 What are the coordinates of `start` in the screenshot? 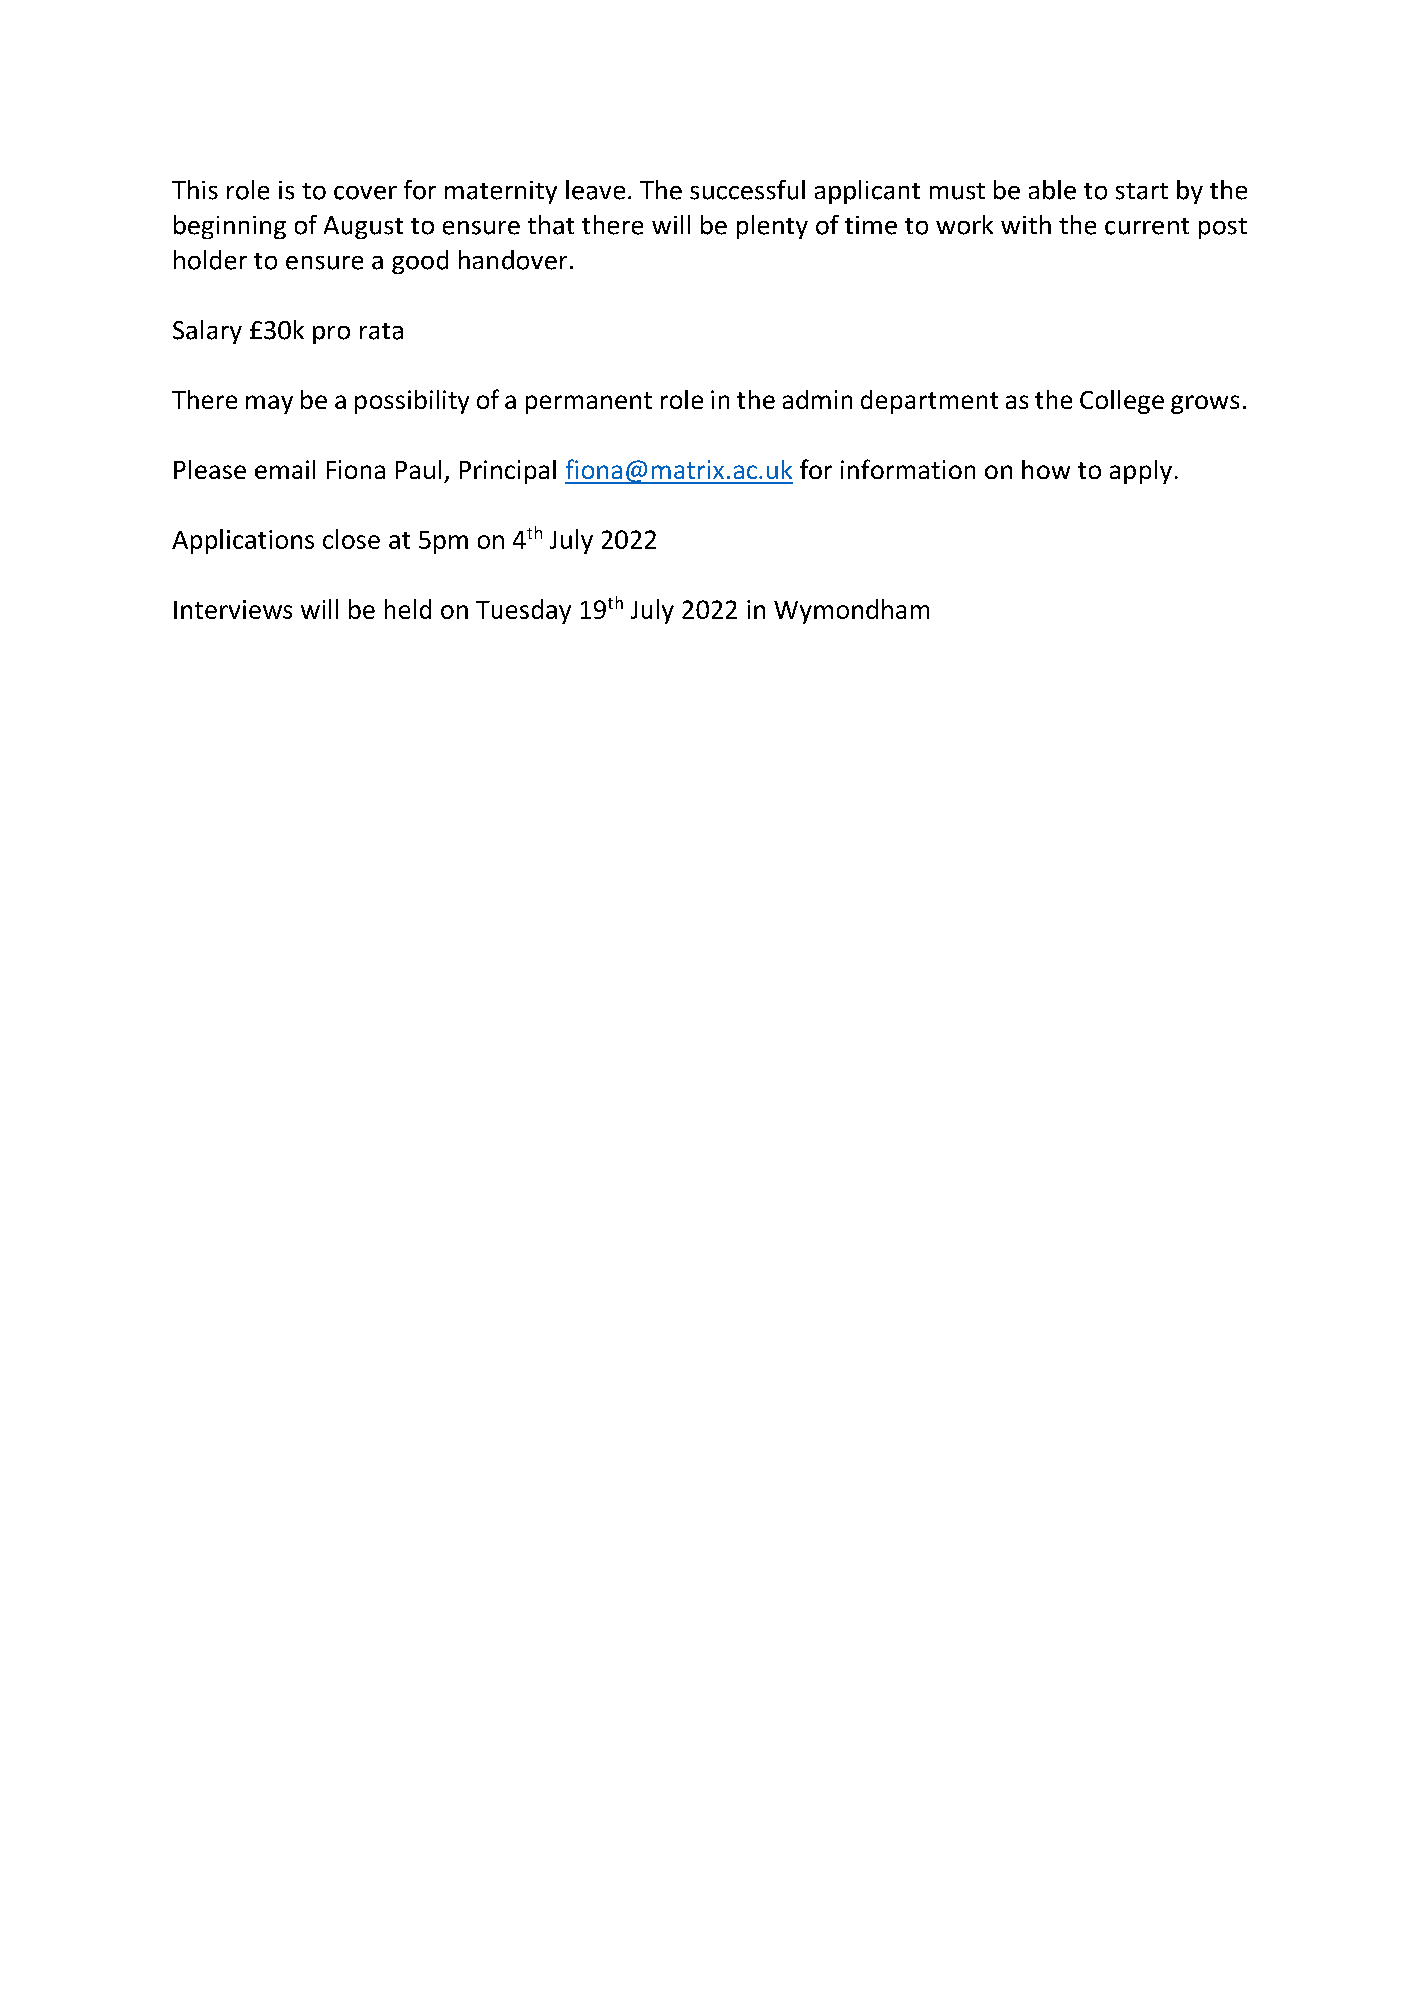 It's located at (1142, 191).
